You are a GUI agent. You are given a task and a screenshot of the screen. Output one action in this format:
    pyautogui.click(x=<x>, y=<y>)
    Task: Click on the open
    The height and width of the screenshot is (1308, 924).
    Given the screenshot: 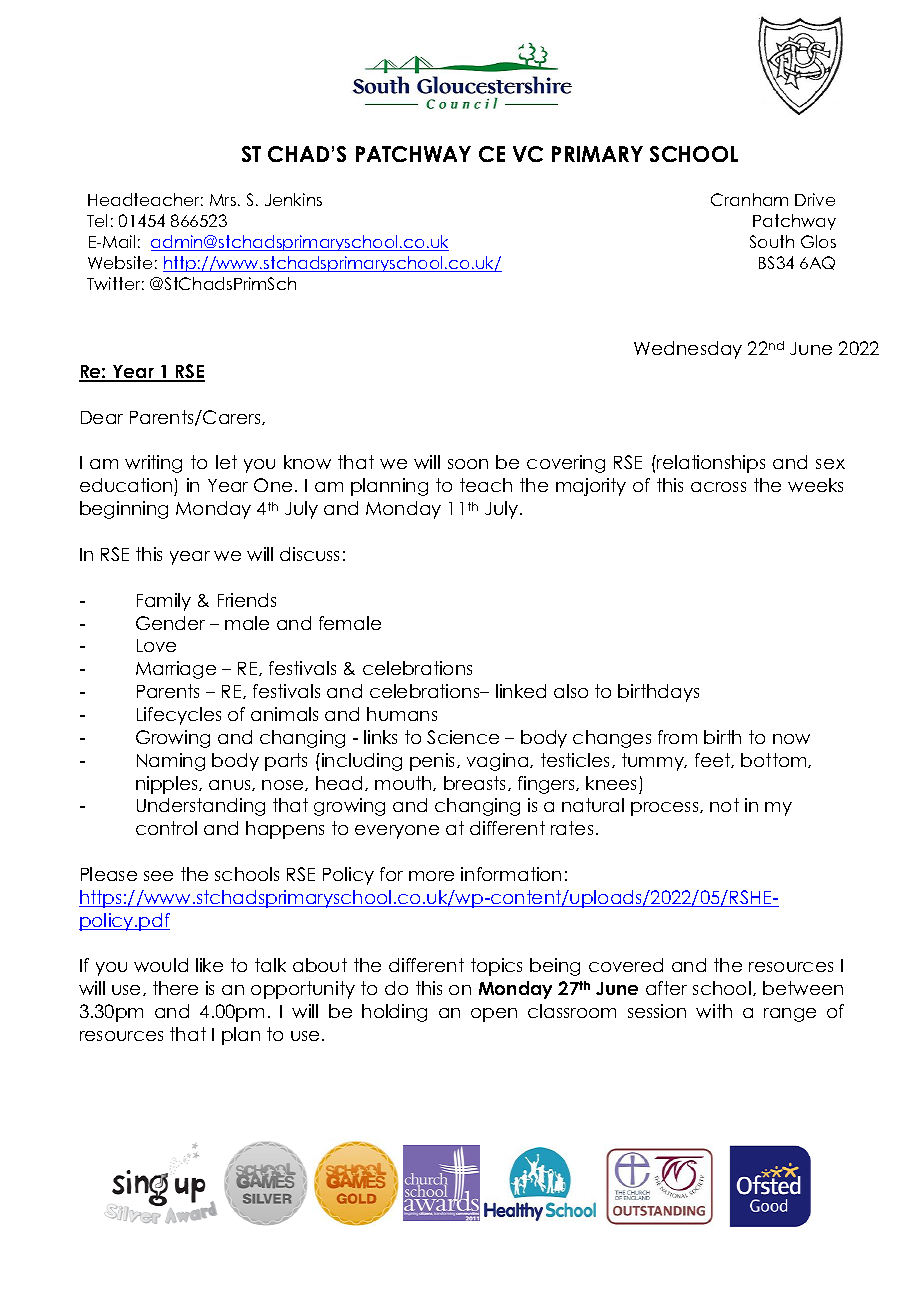 What is the action you would take?
    pyautogui.click(x=494, y=1015)
